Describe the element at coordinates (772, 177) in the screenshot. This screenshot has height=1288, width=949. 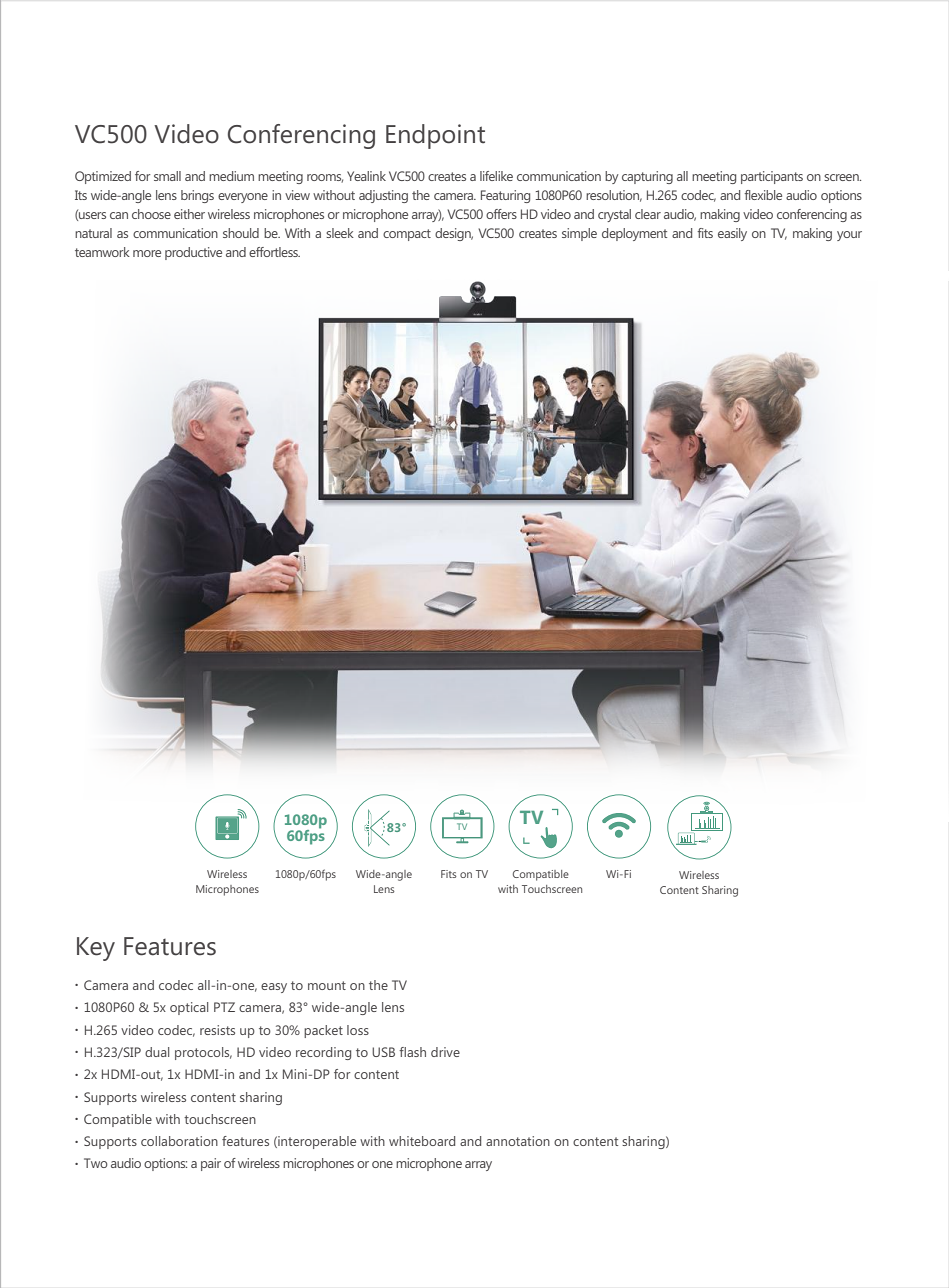
I see `participants` at that location.
